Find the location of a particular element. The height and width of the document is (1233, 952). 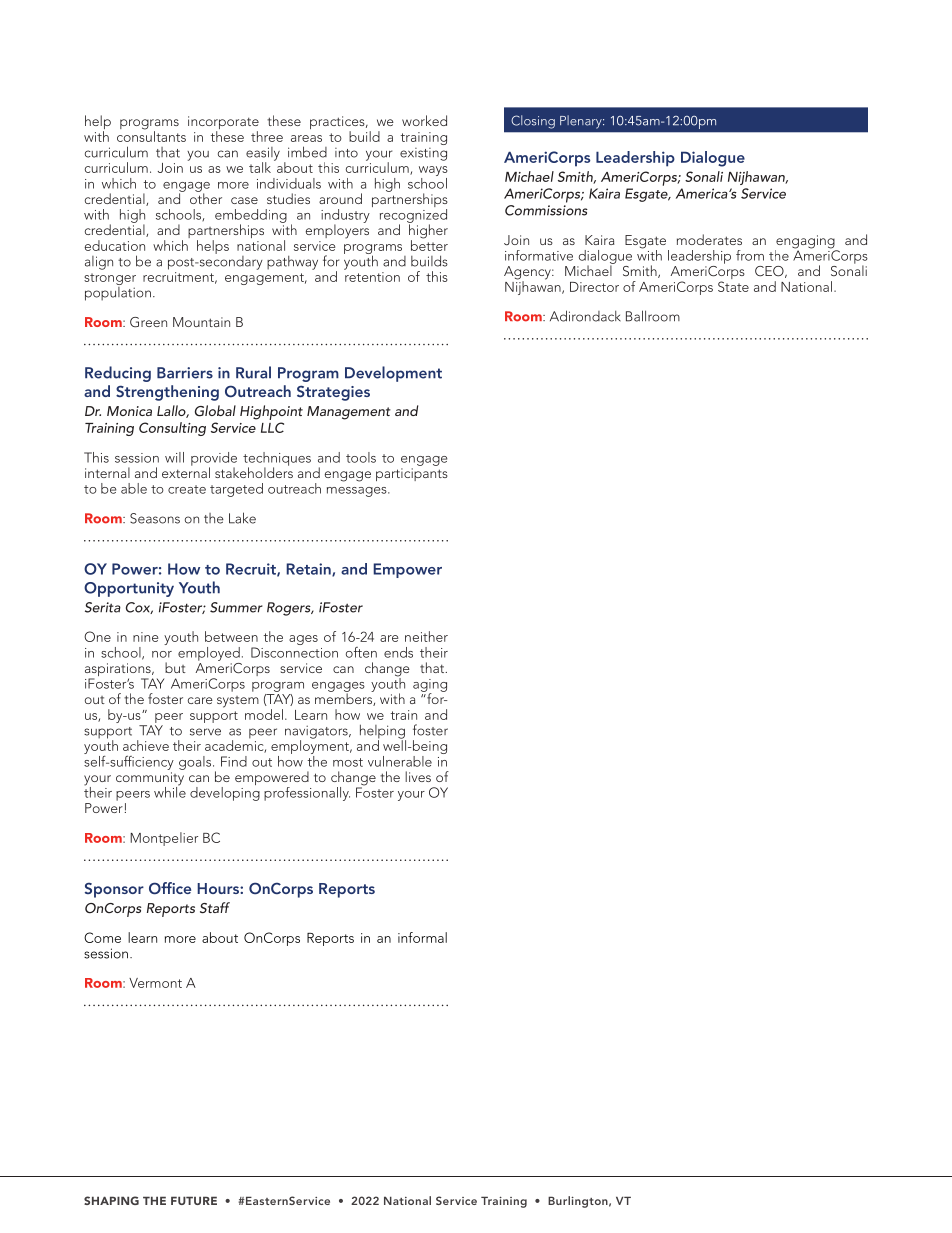

FUTURE is located at coordinates (194, 1200).
